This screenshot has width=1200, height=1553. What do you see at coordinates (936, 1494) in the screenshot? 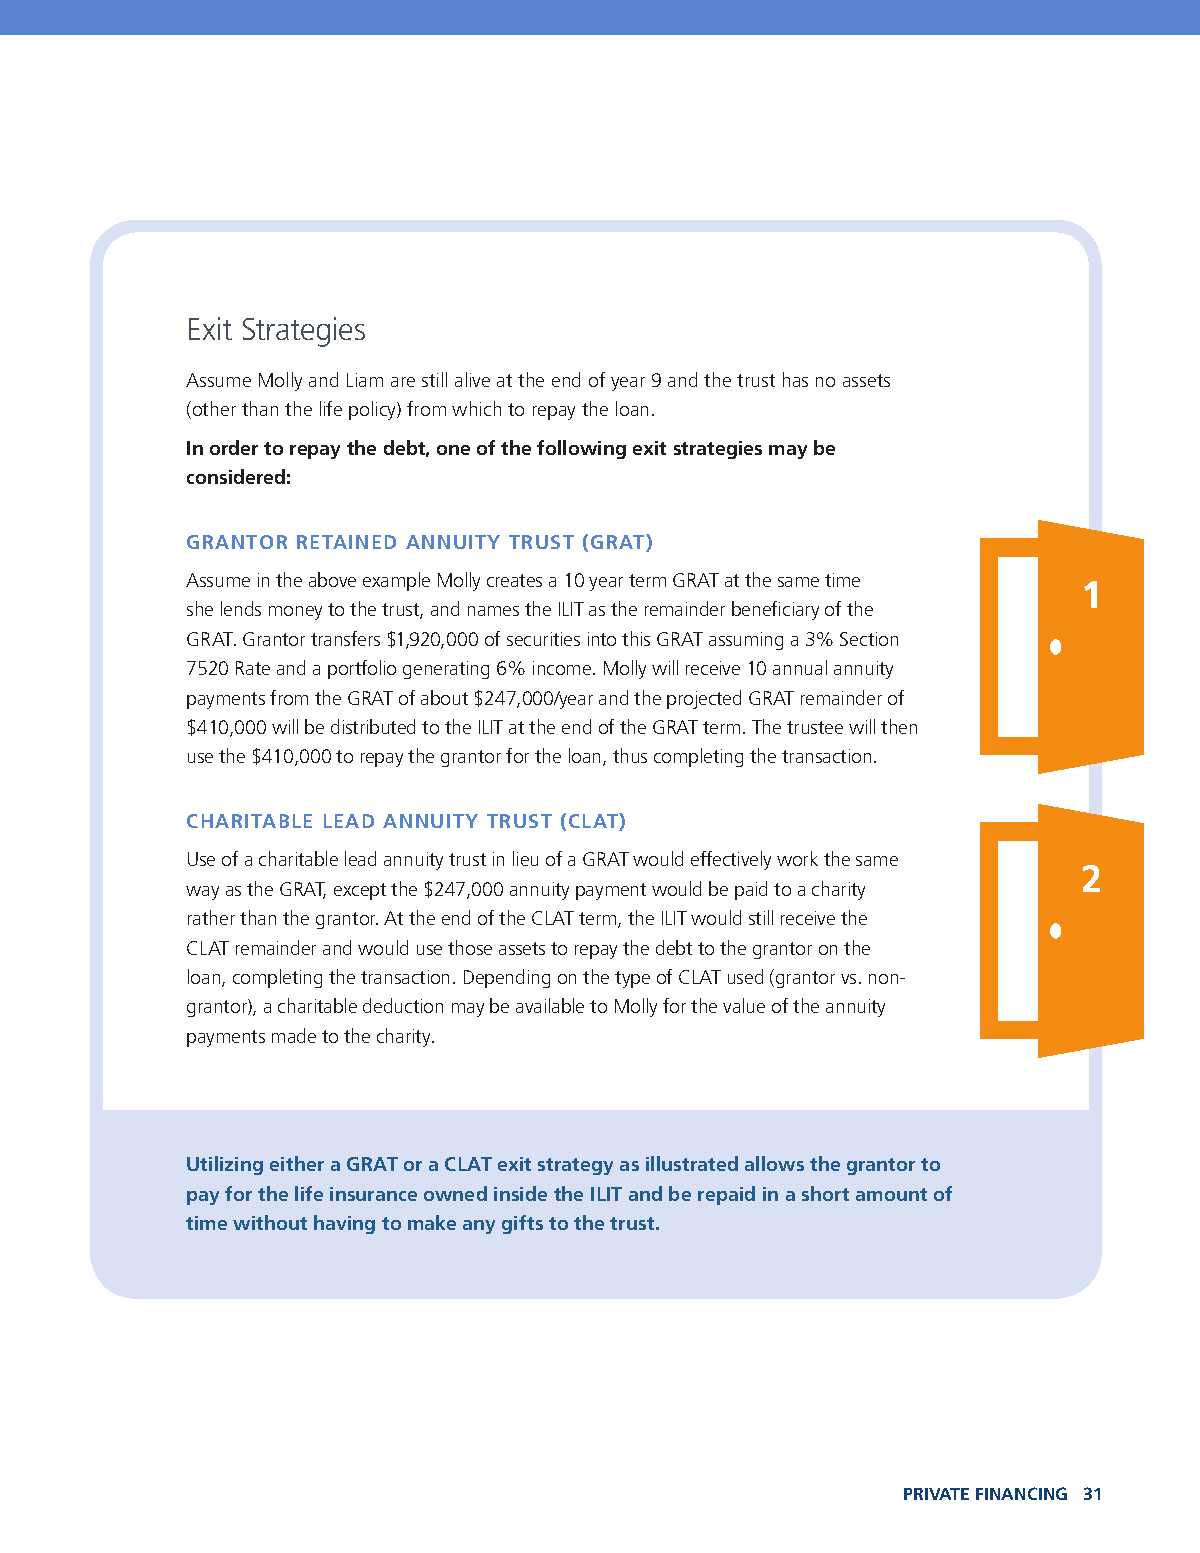
I see `PRIVATE` at bounding box center [936, 1494].
